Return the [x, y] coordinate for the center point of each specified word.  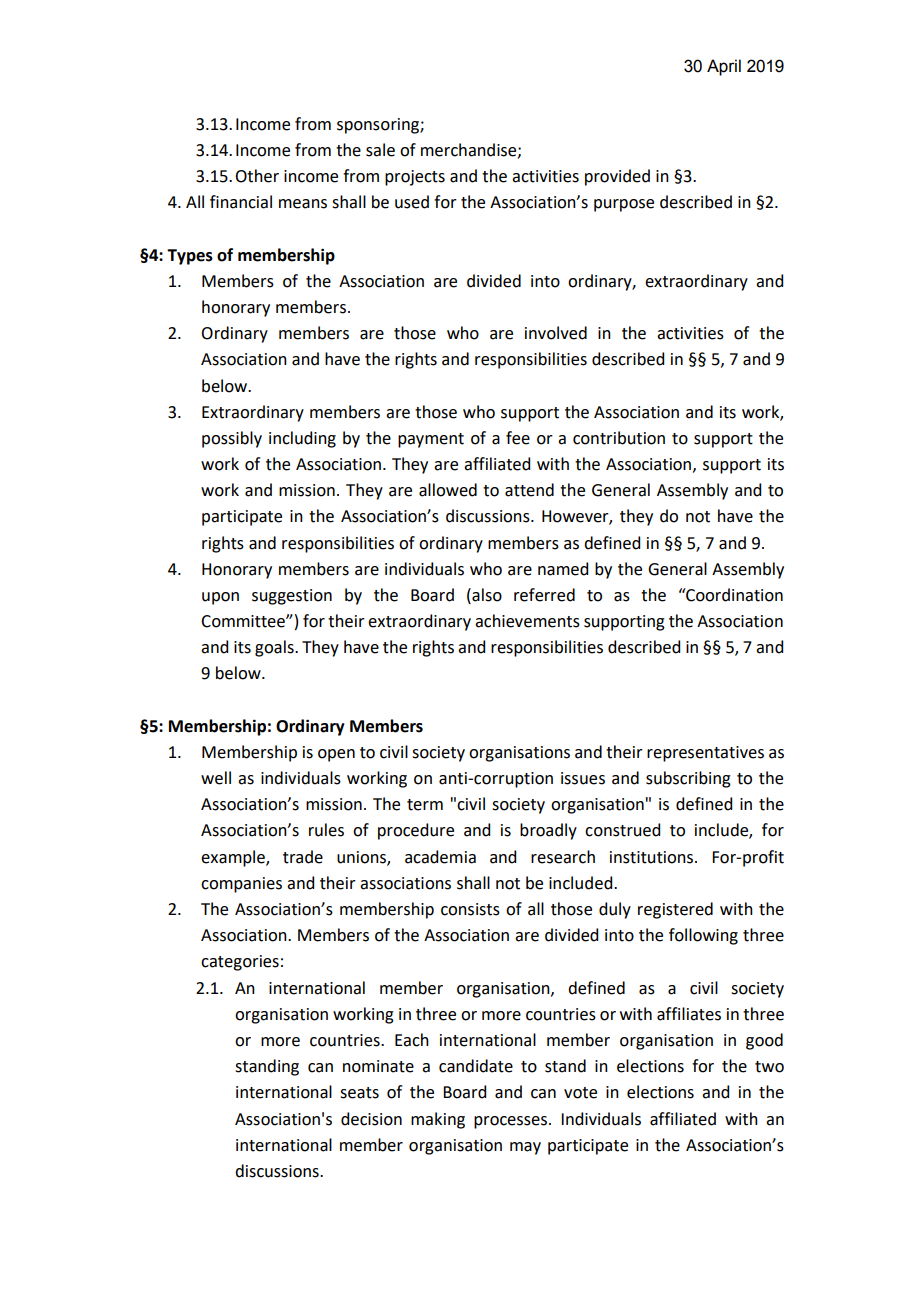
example [234, 858]
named [563, 569]
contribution [619, 438]
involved [556, 333]
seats [359, 1093]
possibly [232, 439]
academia [440, 857]
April [724, 67]
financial [241, 202]
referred [544, 595]
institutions [653, 857]
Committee [244, 621]
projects [415, 178]
